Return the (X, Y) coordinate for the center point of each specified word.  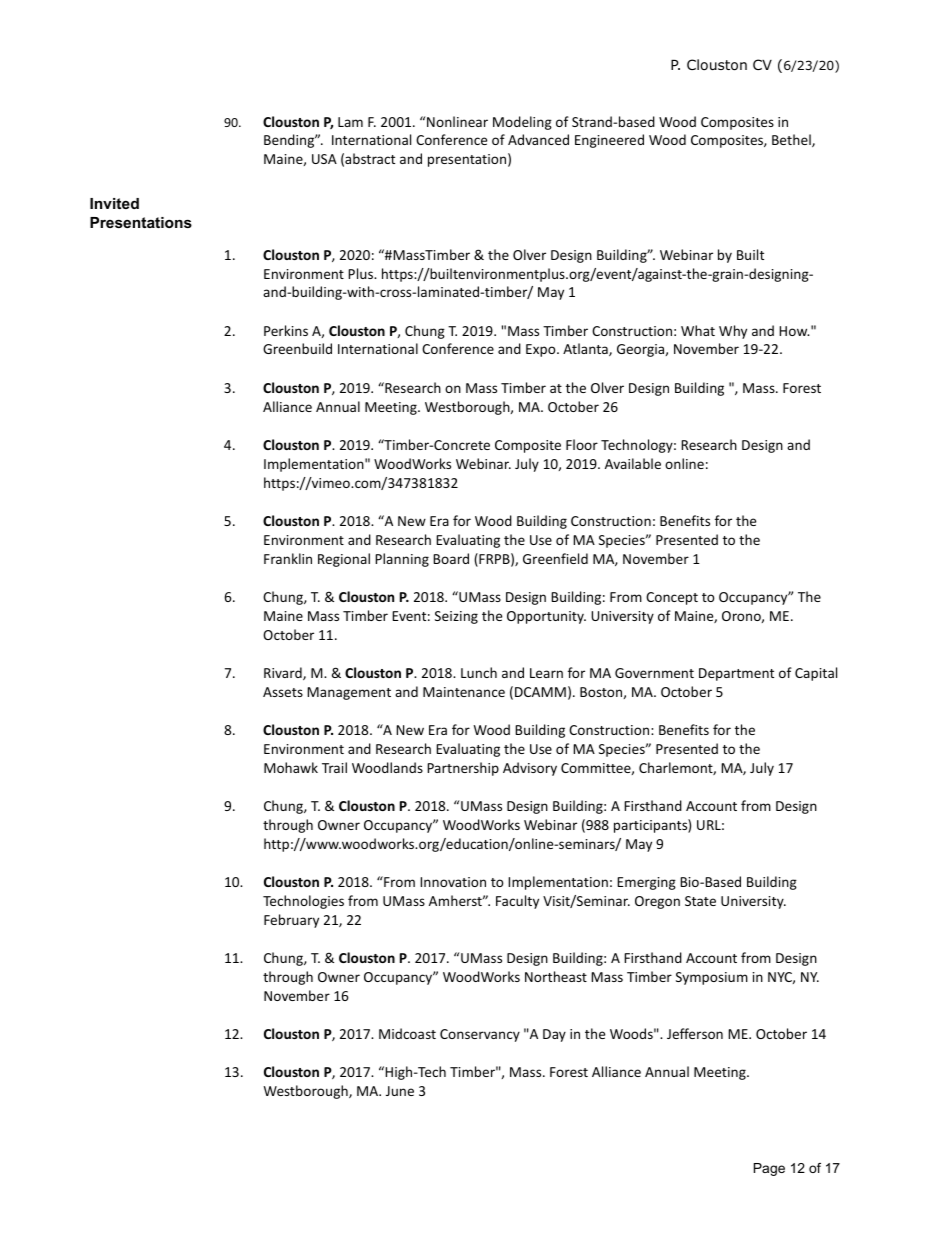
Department (736, 674)
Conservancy (480, 1035)
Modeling (522, 123)
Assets (283, 692)
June (400, 1091)
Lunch (479, 672)
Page (769, 1169)
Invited (114, 203)
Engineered (609, 141)
